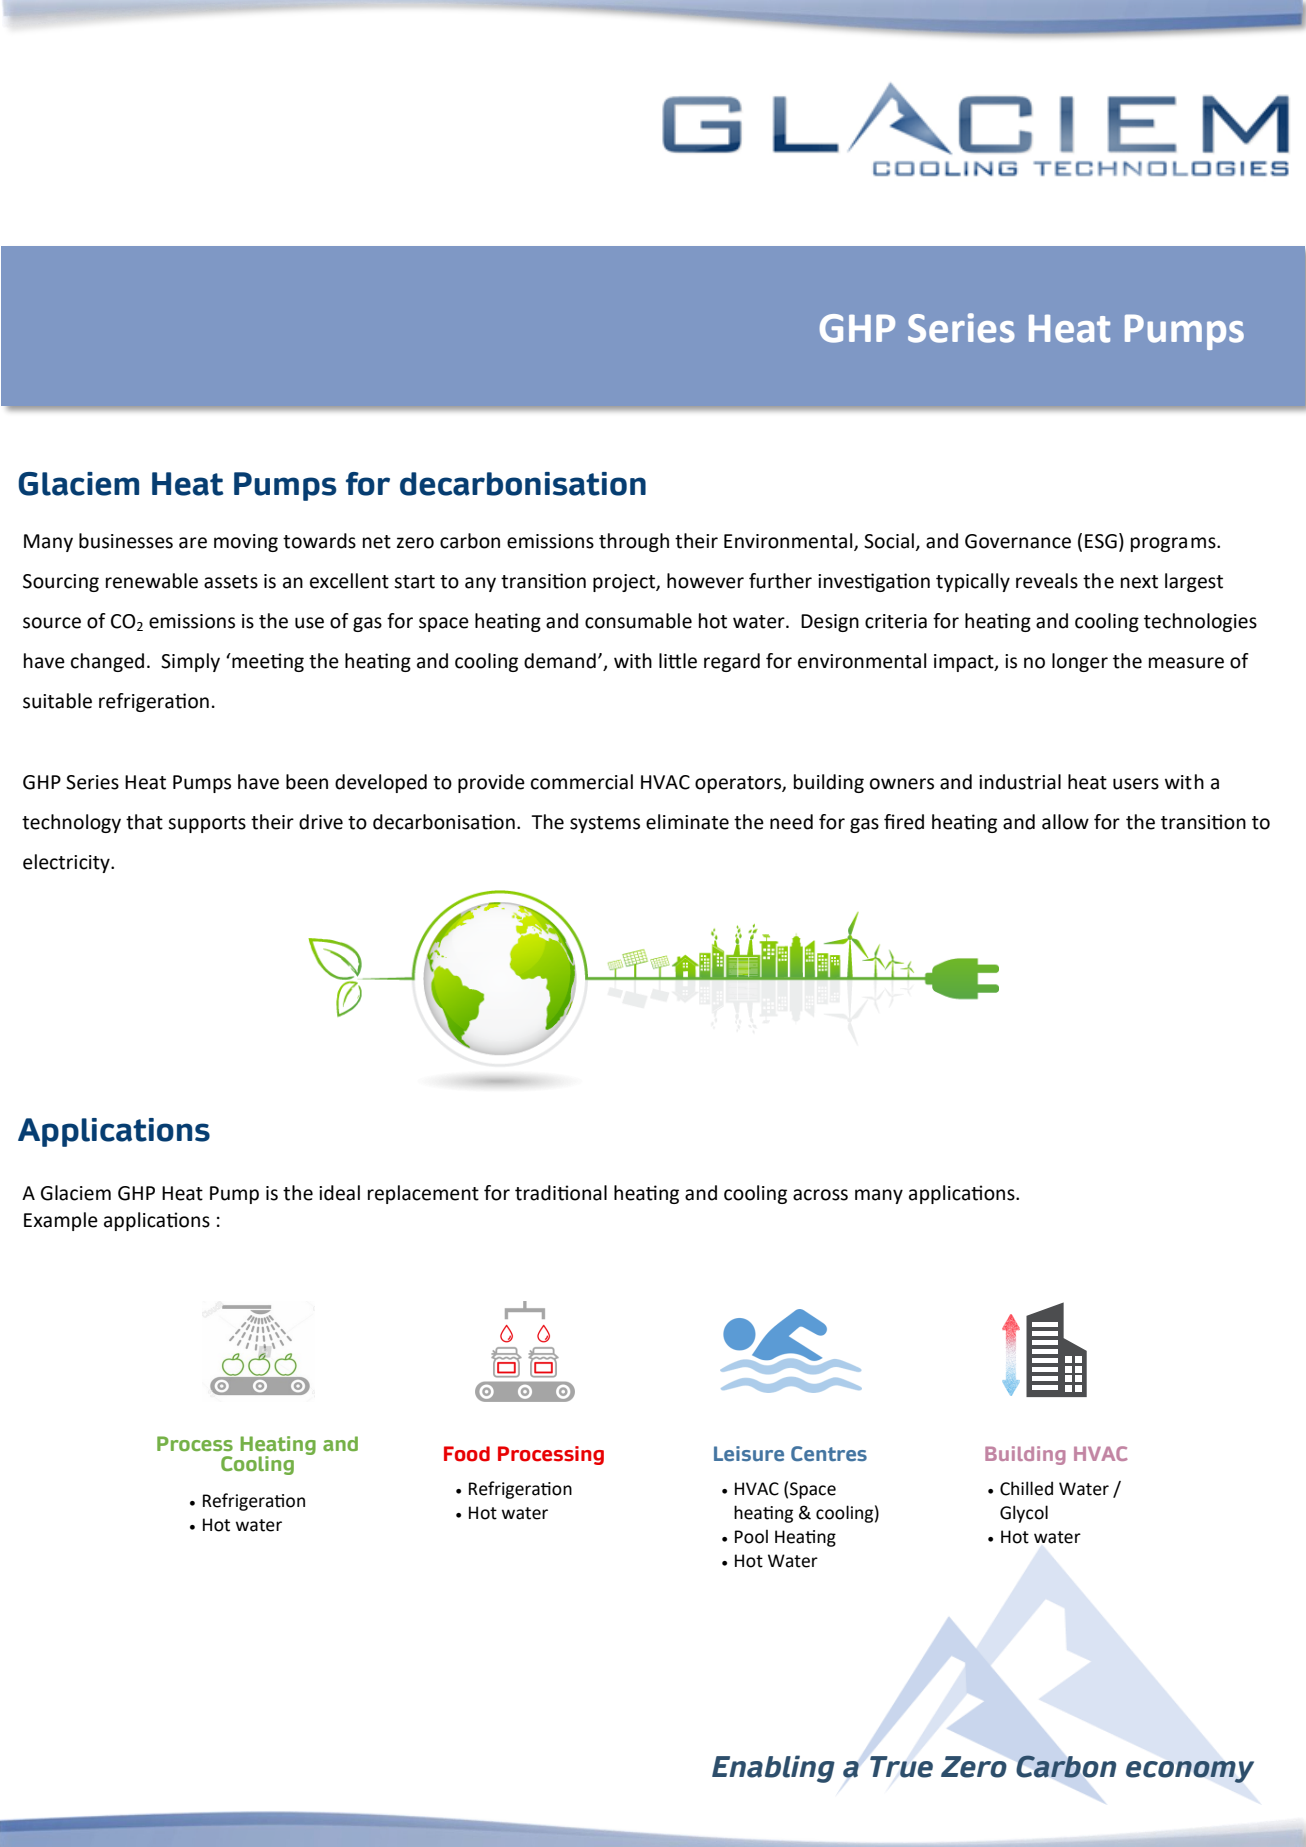  What do you see at coordinates (901, 1767) in the page?
I see `True` at bounding box center [901, 1767].
